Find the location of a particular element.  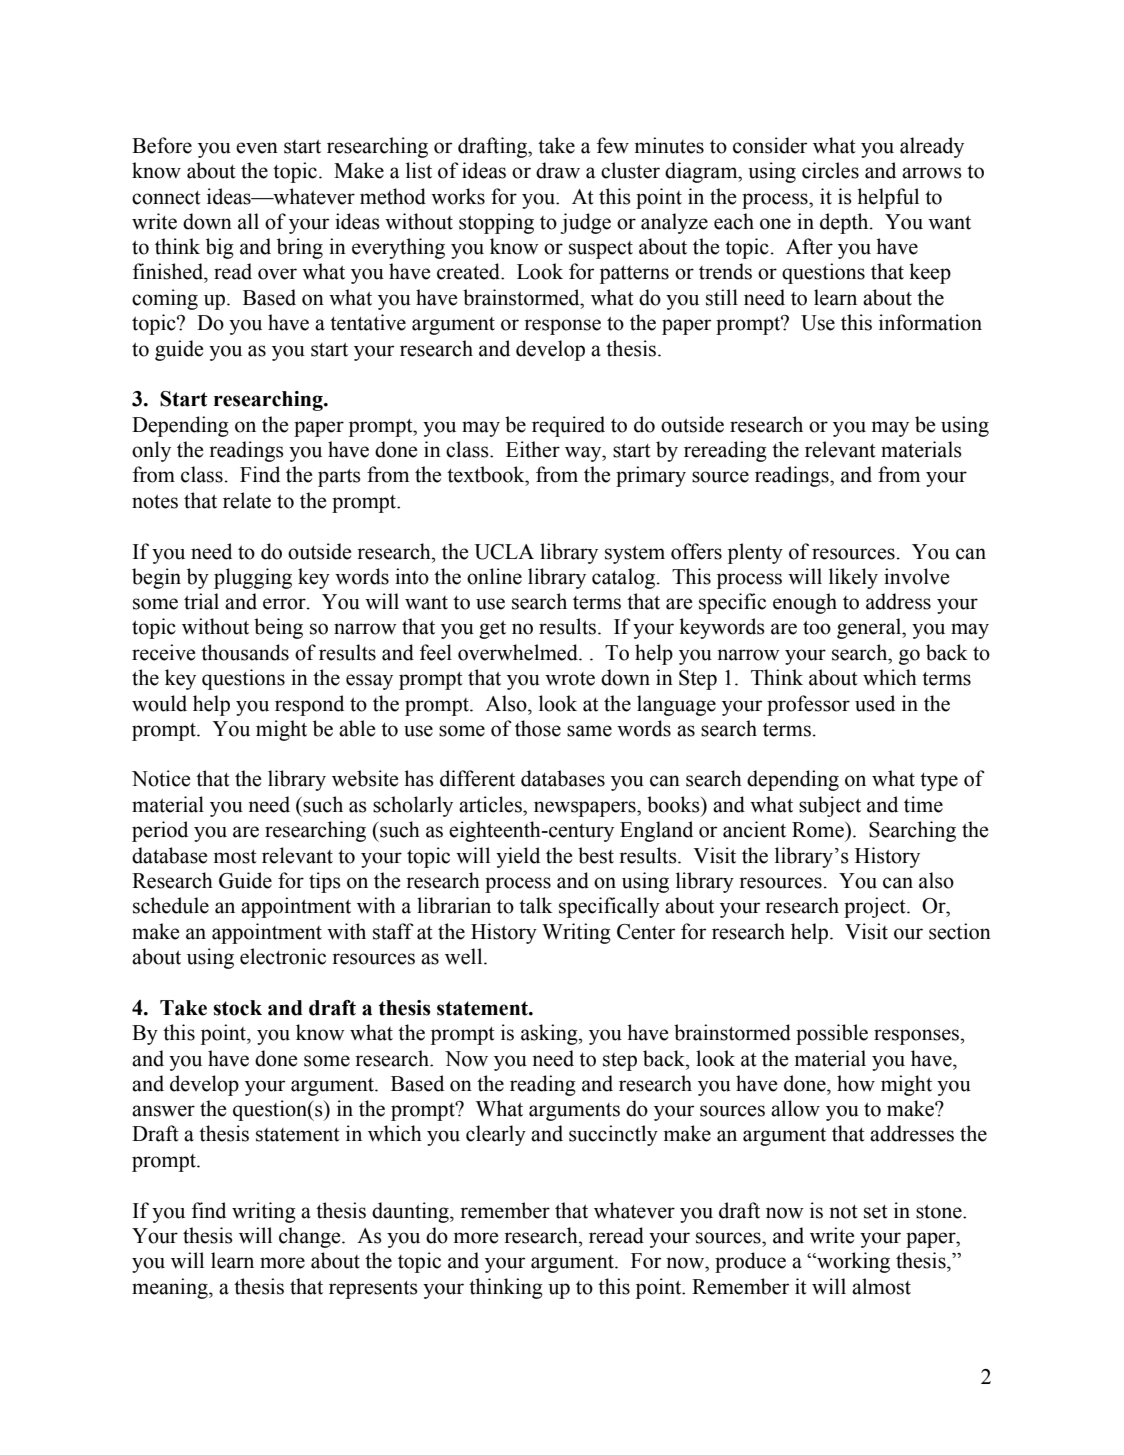

relate is located at coordinates (247, 500).
